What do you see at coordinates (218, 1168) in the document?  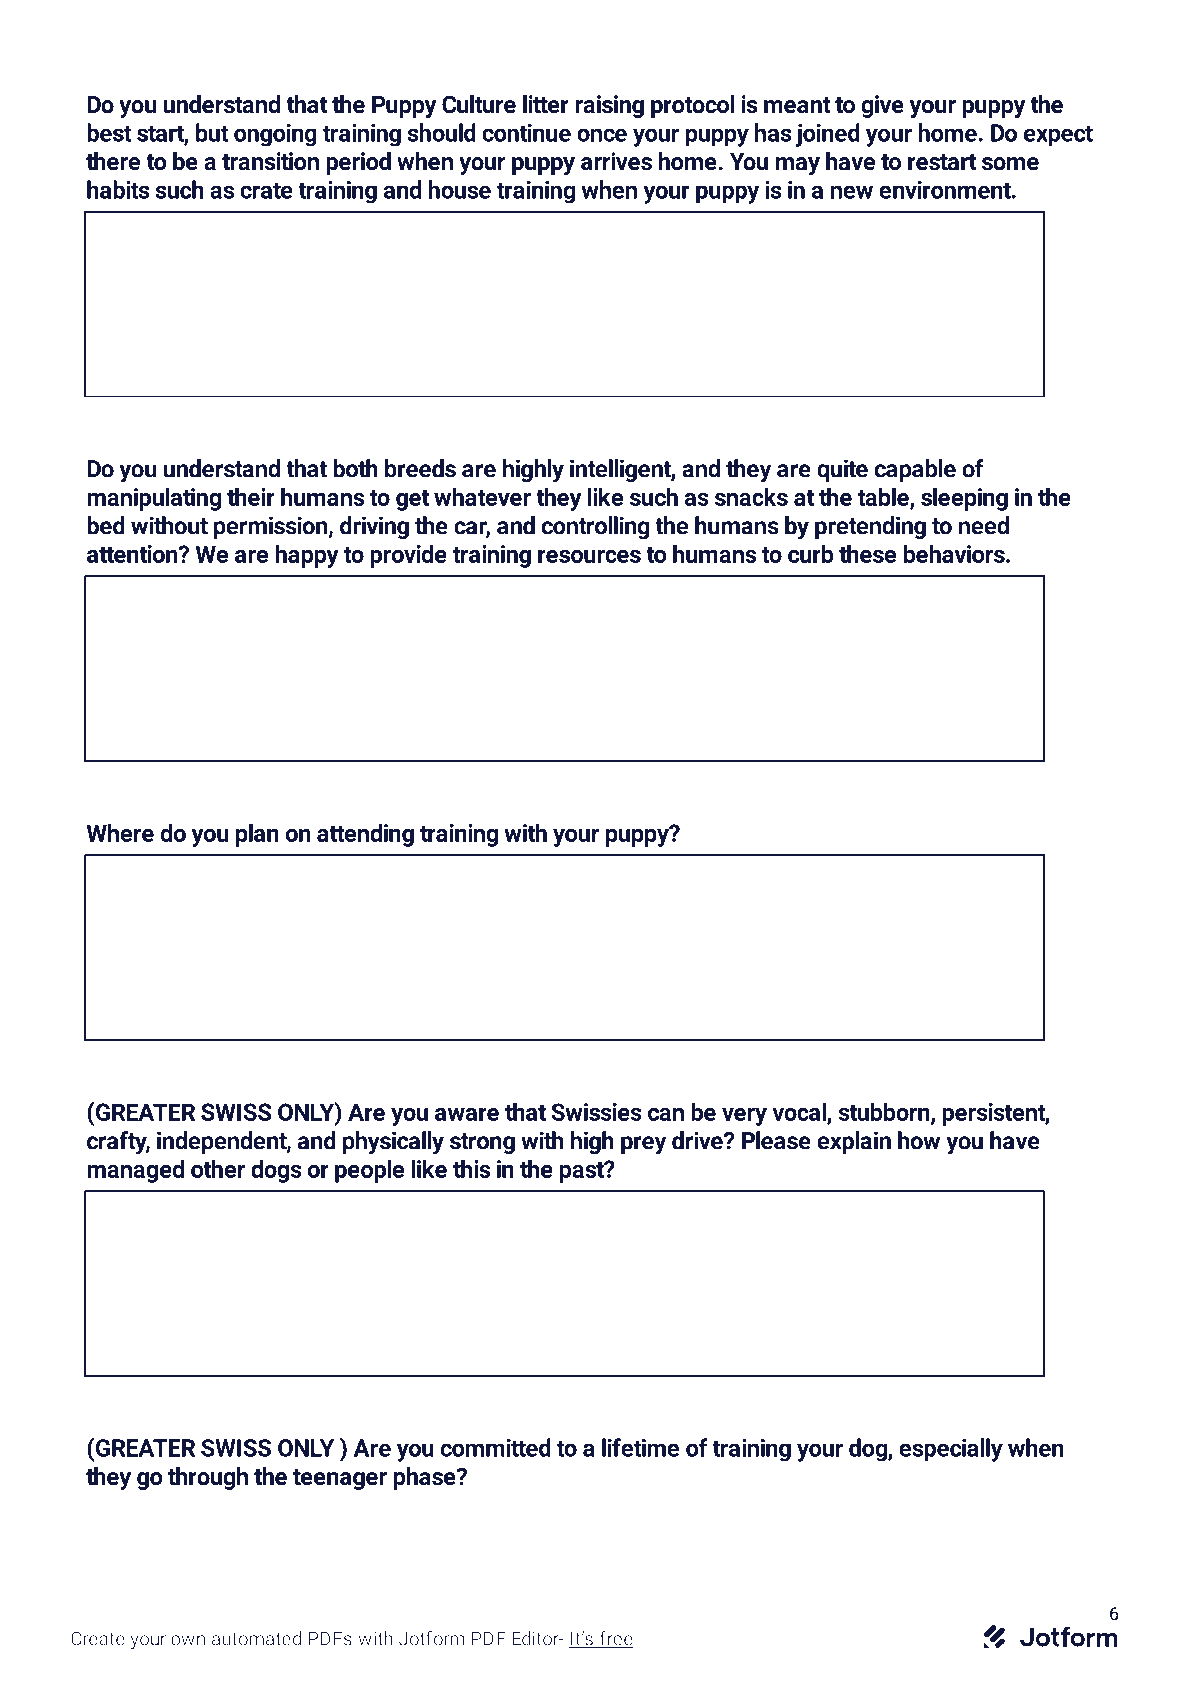 I see `other` at bounding box center [218, 1168].
